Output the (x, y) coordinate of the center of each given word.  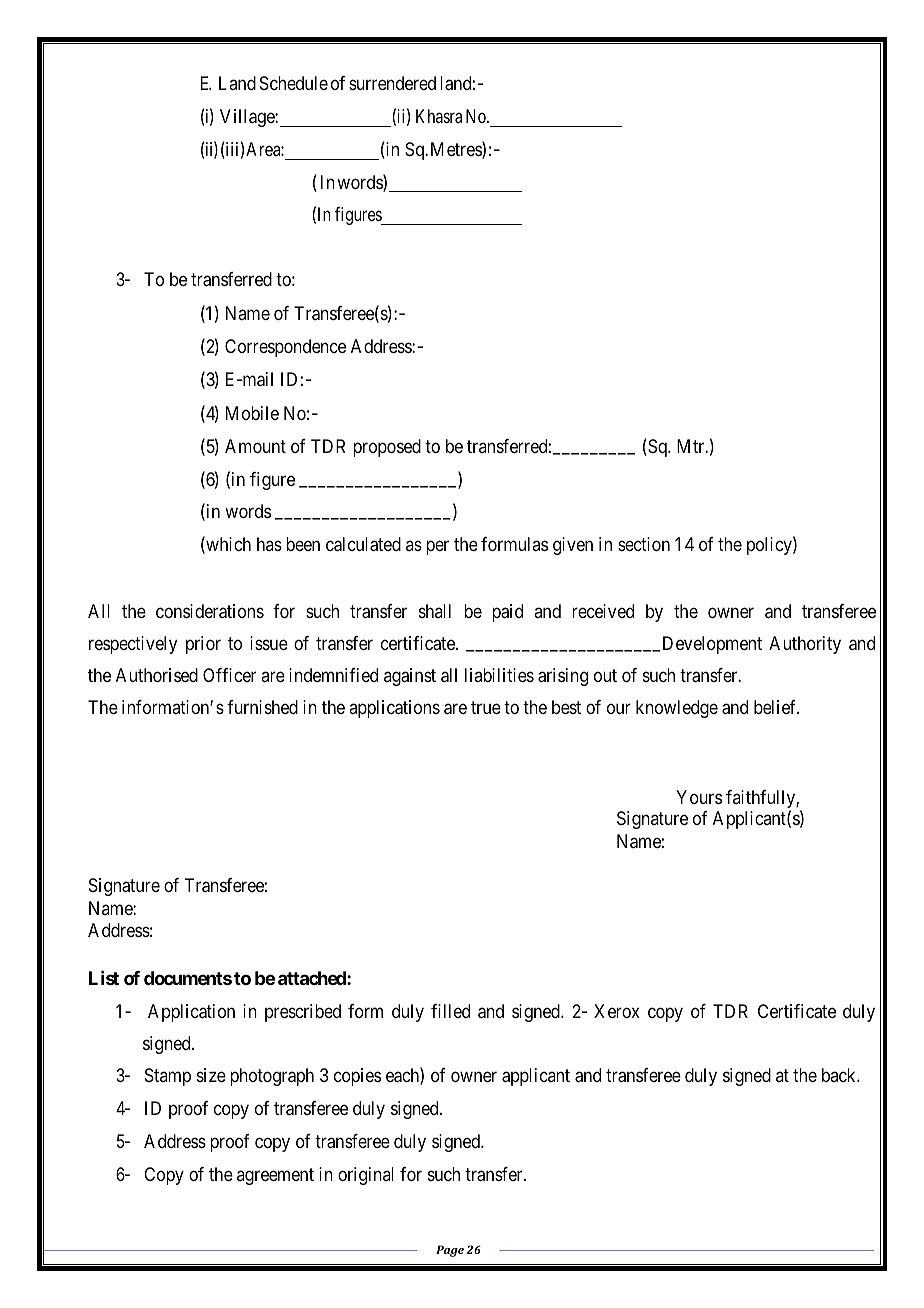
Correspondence (285, 348)
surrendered (392, 83)
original (366, 1176)
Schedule (294, 83)
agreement (275, 1176)
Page (450, 1251)
